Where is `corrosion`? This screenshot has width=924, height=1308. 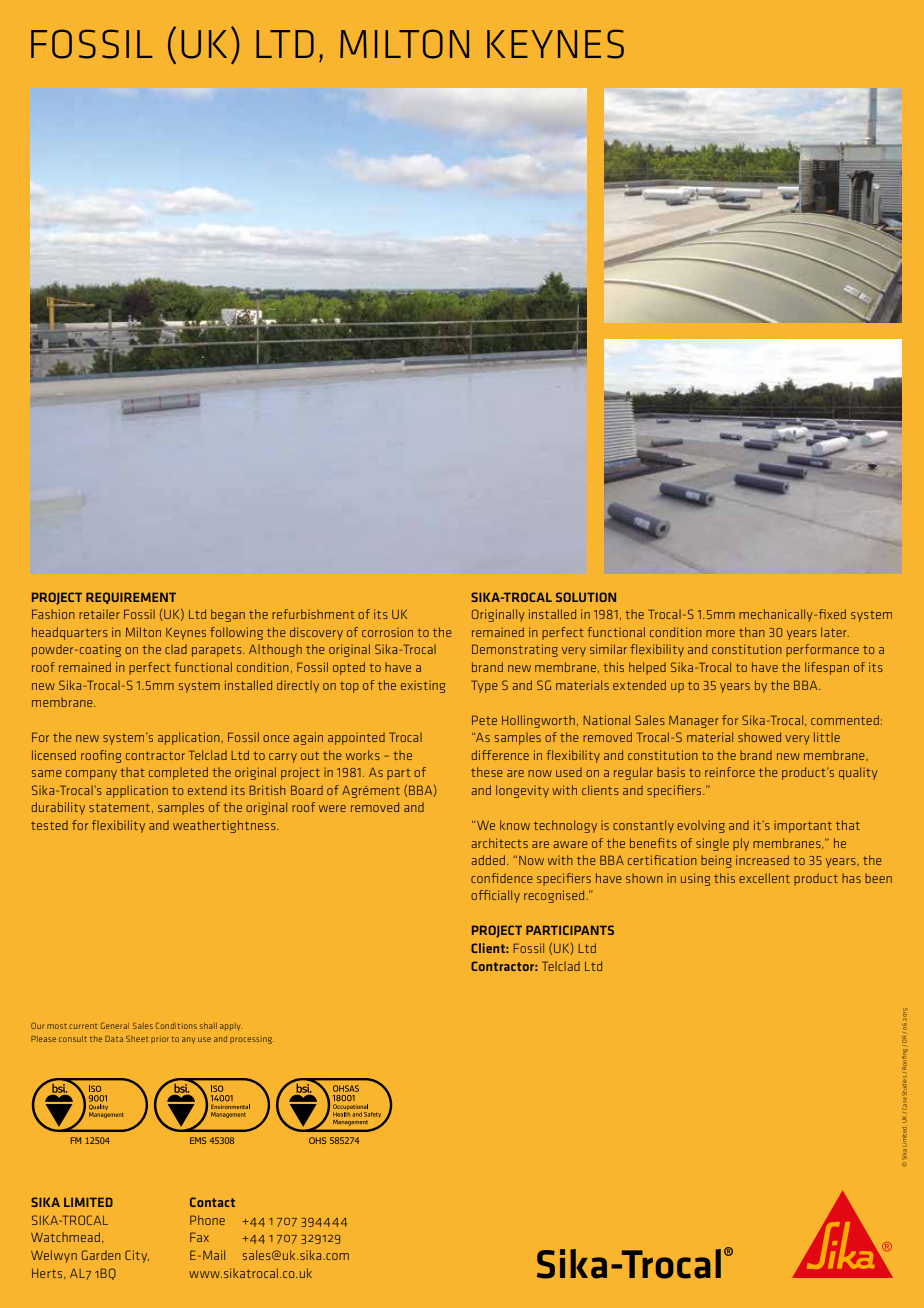
corrosion is located at coordinates (387, 632).
